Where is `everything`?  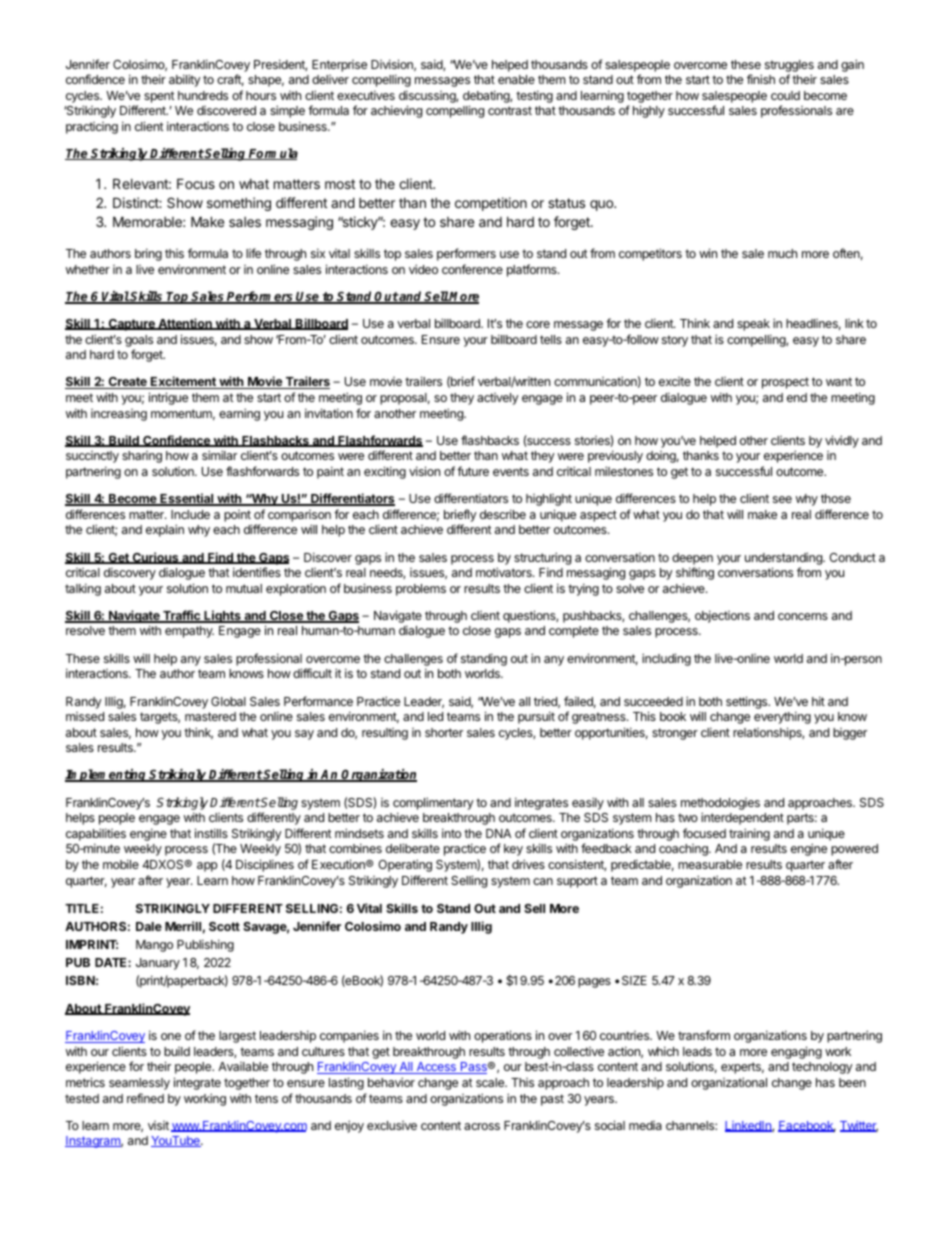 everything is located at coordinates (782, 717).
